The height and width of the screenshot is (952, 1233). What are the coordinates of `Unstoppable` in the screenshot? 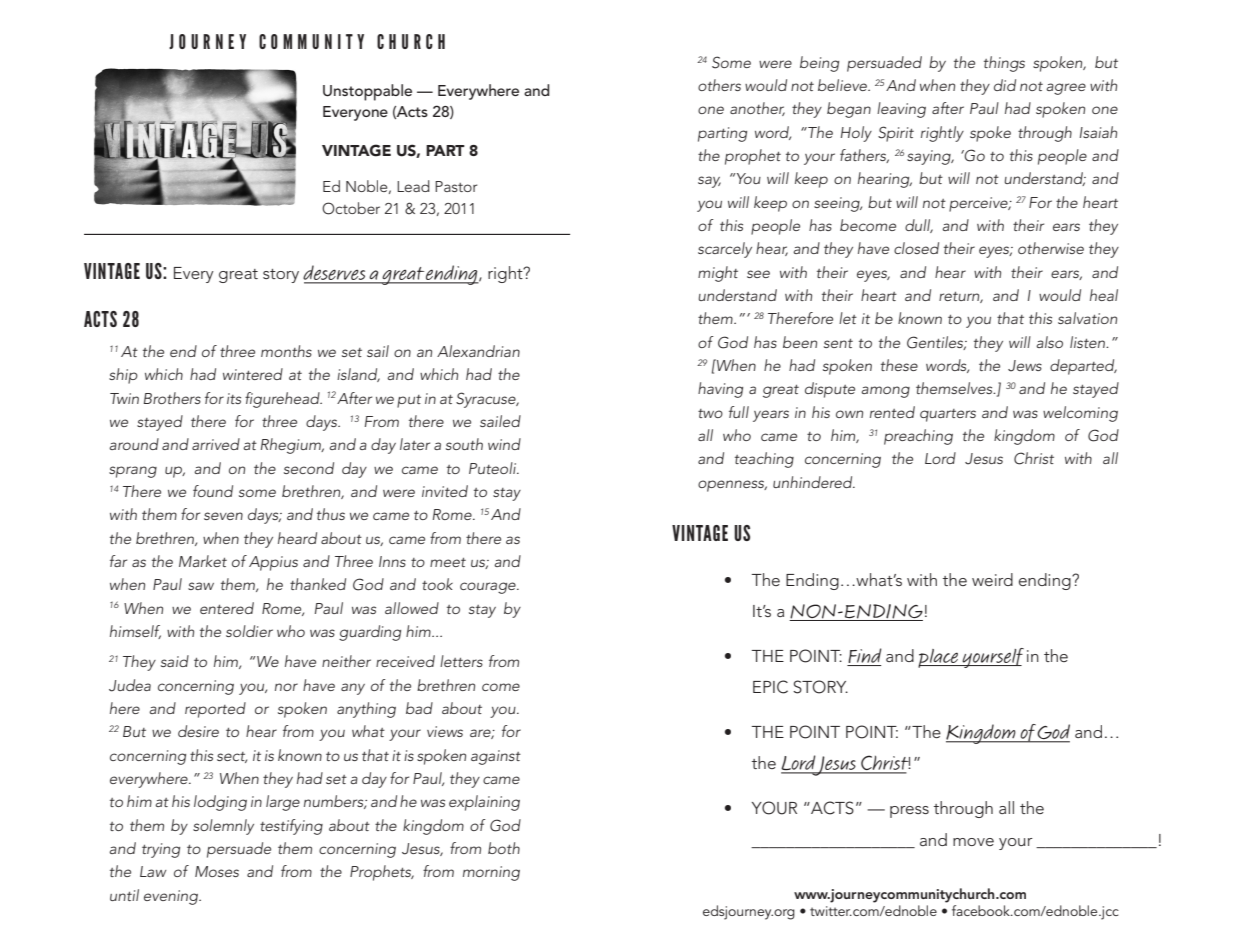 It's located at (367, 92).
